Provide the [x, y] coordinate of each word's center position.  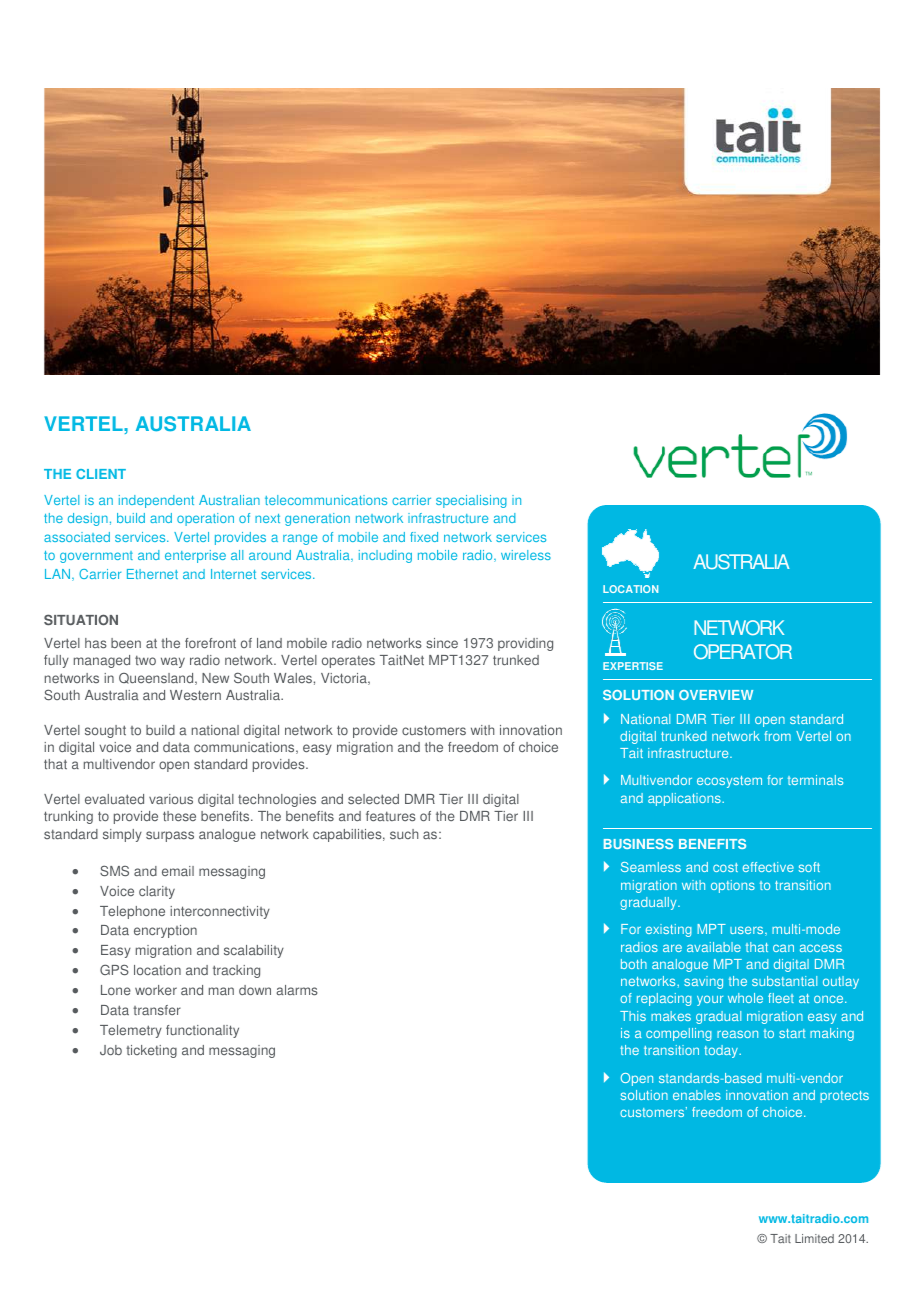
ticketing [151, 1051]
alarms [297, 990]
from [777, 736]
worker [156, 990]
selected [373, 799]
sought [105, 731]
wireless [526, 555]
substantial [784, 981]
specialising [471, 501]
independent [156, 501]
